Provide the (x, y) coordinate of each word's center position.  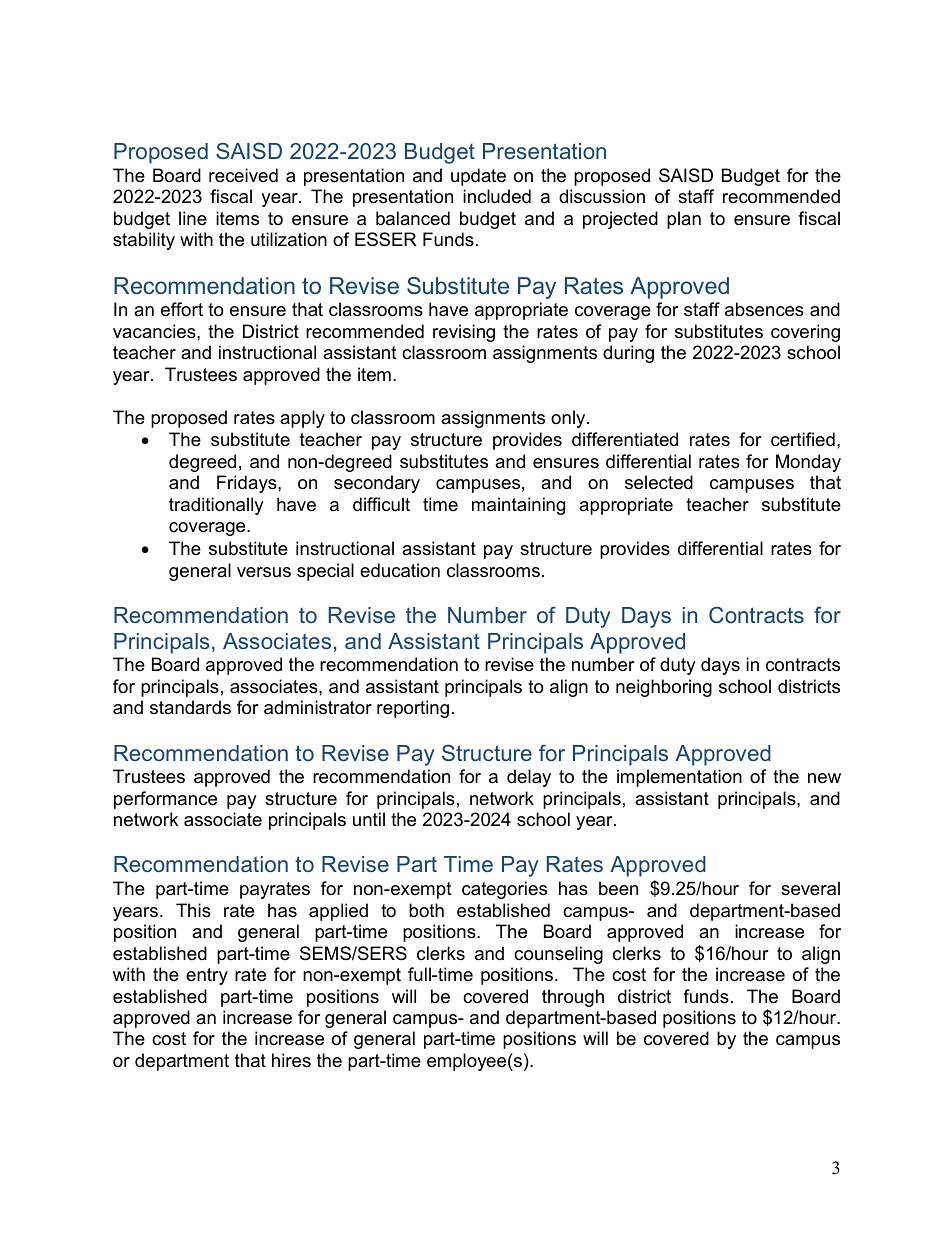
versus (264, 572)
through (573, 998)
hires (291, 1060)
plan (684, 220)
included (497, 196)
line (193, 218)
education (400, 570)
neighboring (664, 688)
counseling (558, 955)
